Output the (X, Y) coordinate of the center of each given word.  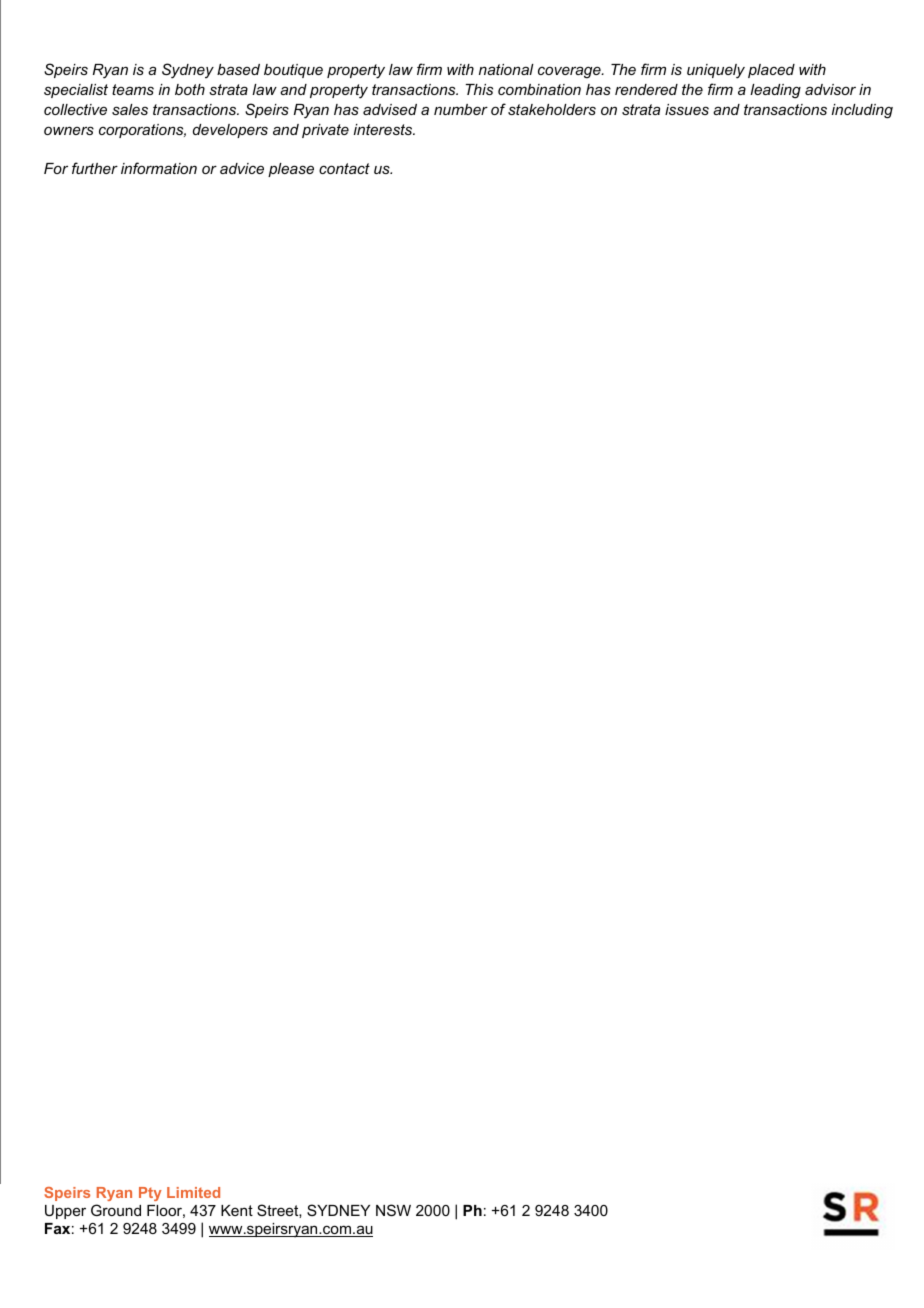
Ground (116, 1210)
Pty (150, 1194)
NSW (393, 1210)
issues (687, 109)
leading (775, 91)
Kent (237, 1210)
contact (344, 168)
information (159, 168)
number (461, 109)
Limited (193, 1192)
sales (130, 109)
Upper (65, 1212)
